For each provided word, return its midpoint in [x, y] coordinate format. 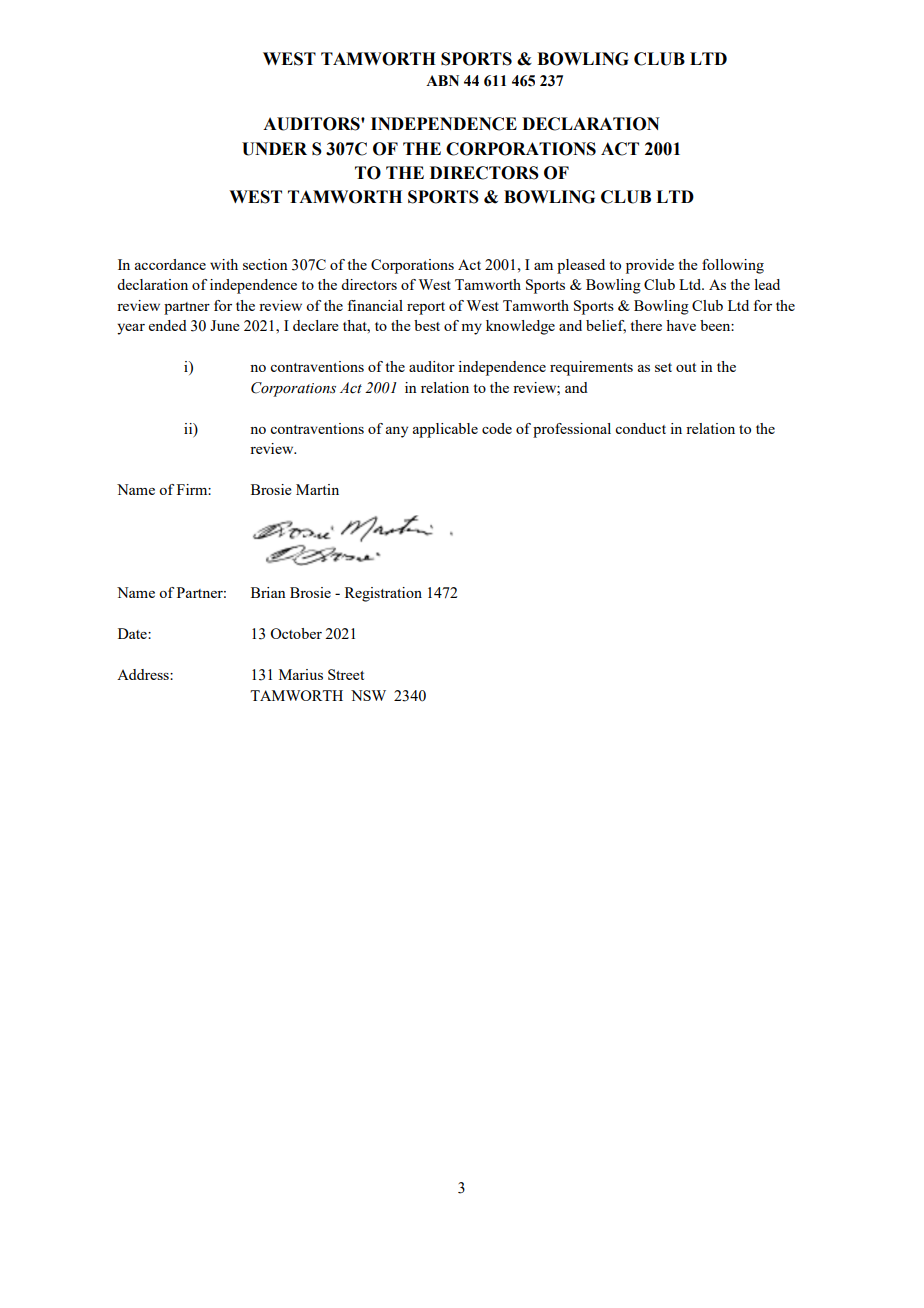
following [733, 266]
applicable [445, 430]
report [426, 308]
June [225, 325]
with [224, 264]
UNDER [274, 149]
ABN [442, 80]
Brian [268, 592]
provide [650, 266]
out [686, 367]
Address [144, 674]
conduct [640, 428]
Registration [383, 594]
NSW [368, 695]
